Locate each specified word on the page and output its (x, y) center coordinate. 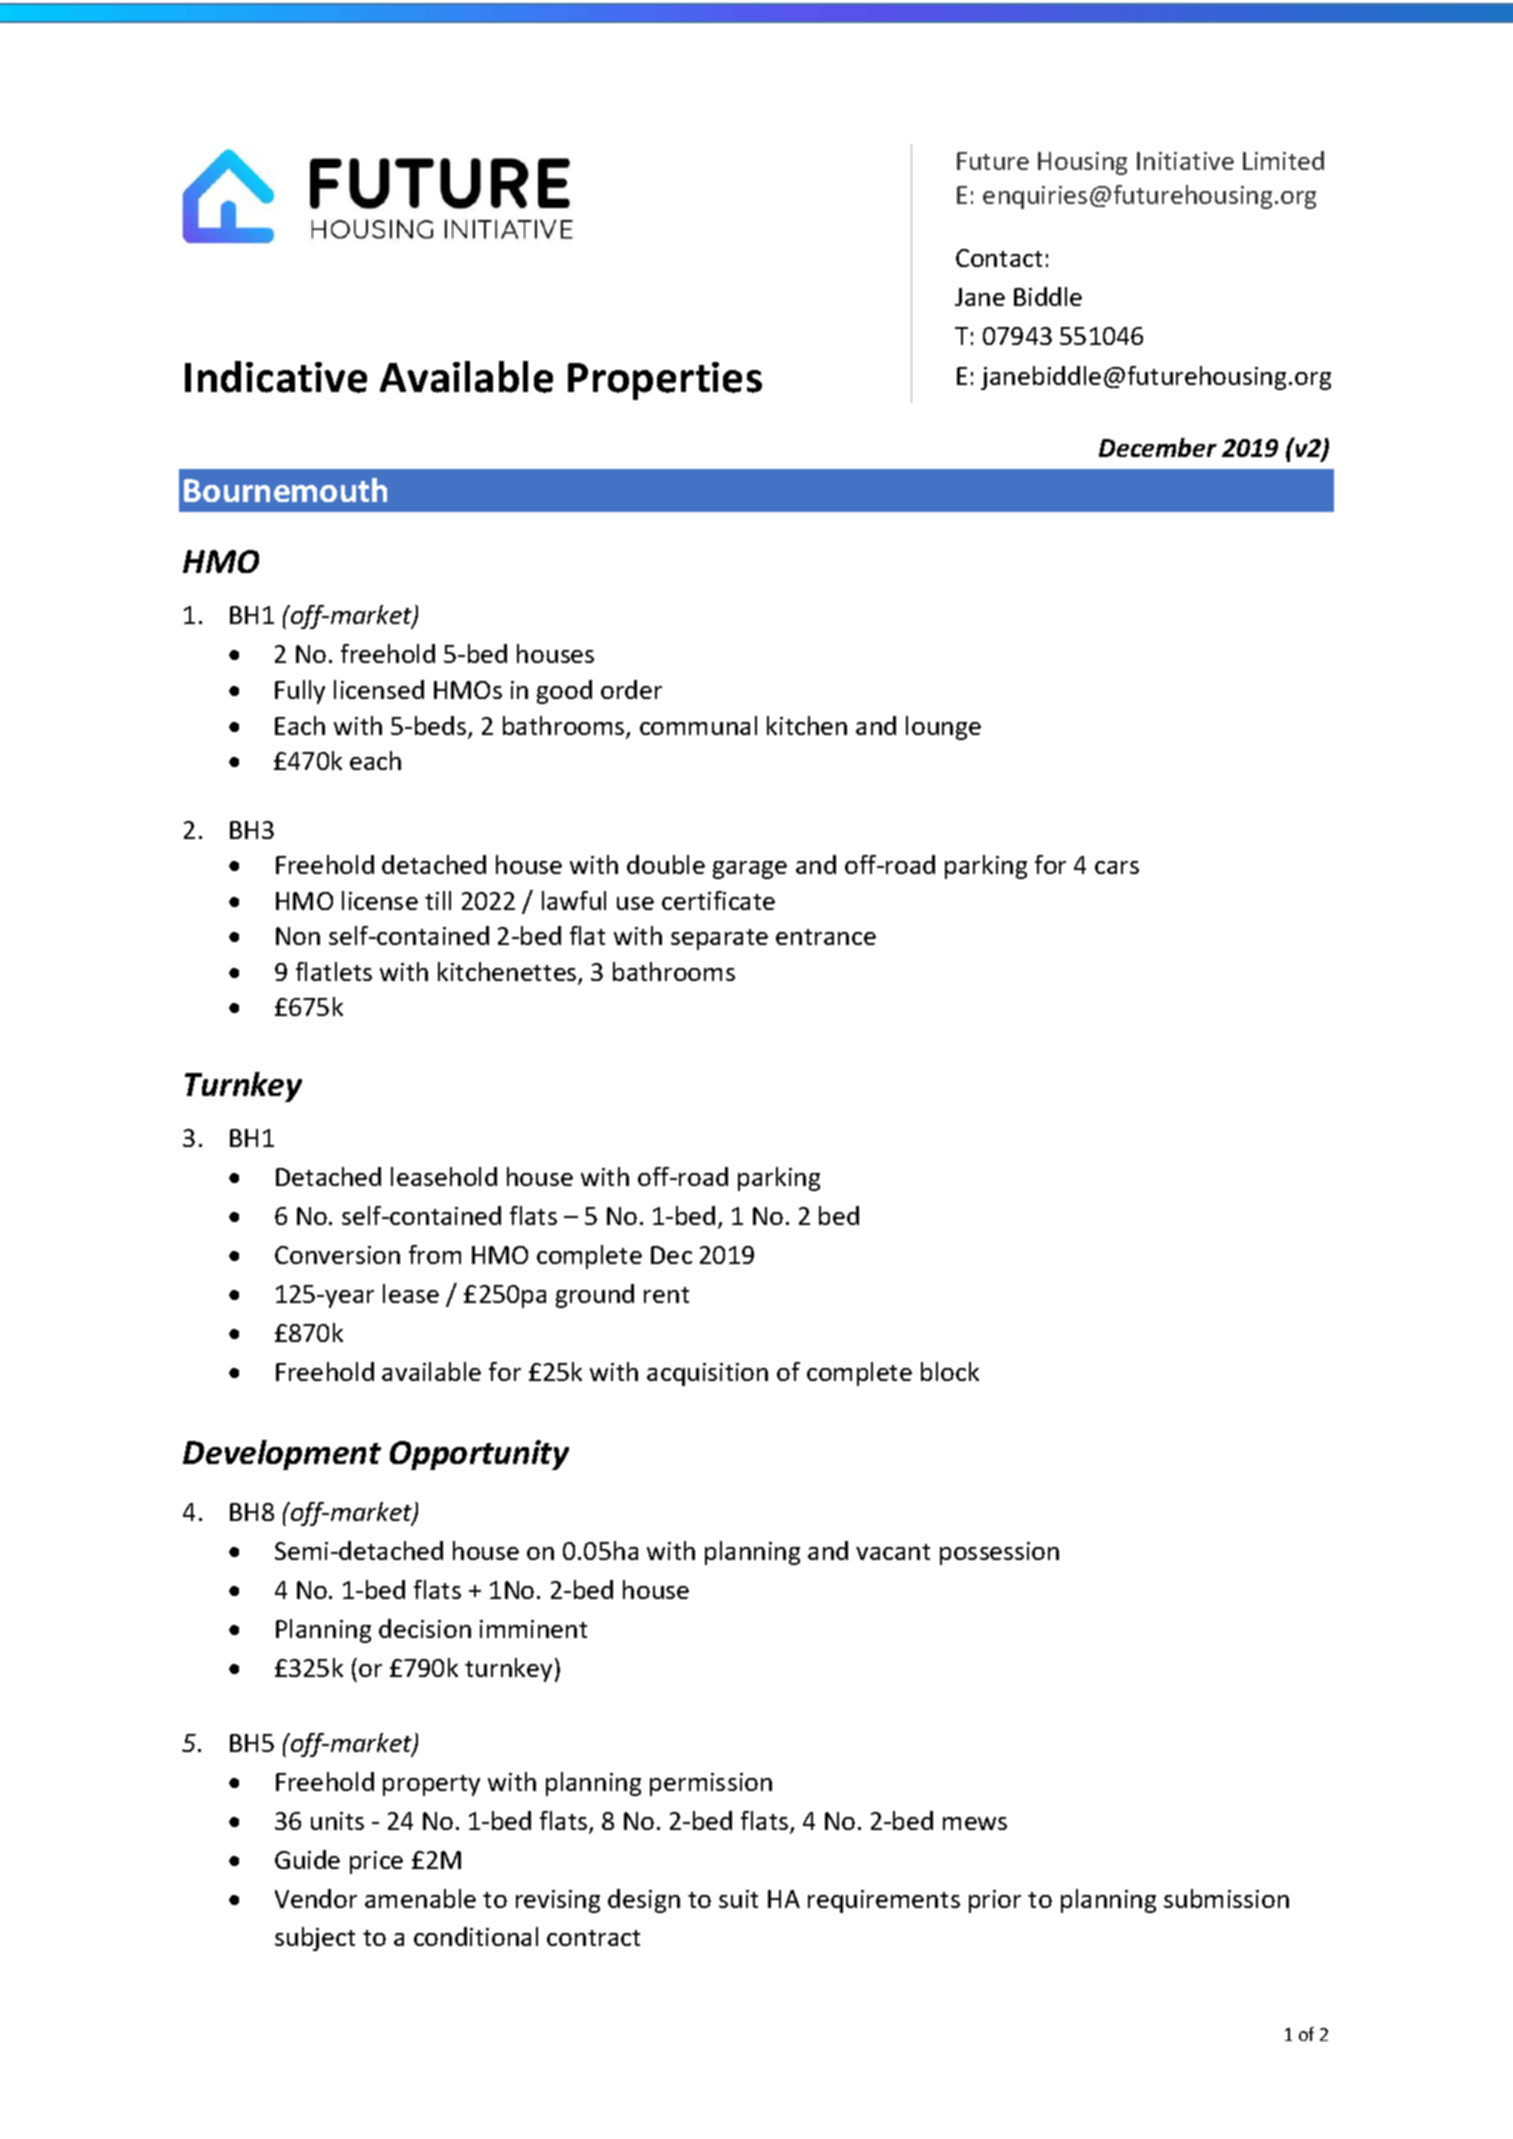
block (950, 1371)
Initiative (1185, 161)
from (435, 1254)
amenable (420, 1898)
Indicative (276, 377)
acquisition (707, 1374)
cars (1117, 867)
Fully (300, 692)
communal (698, 725)
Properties (665, 381)
